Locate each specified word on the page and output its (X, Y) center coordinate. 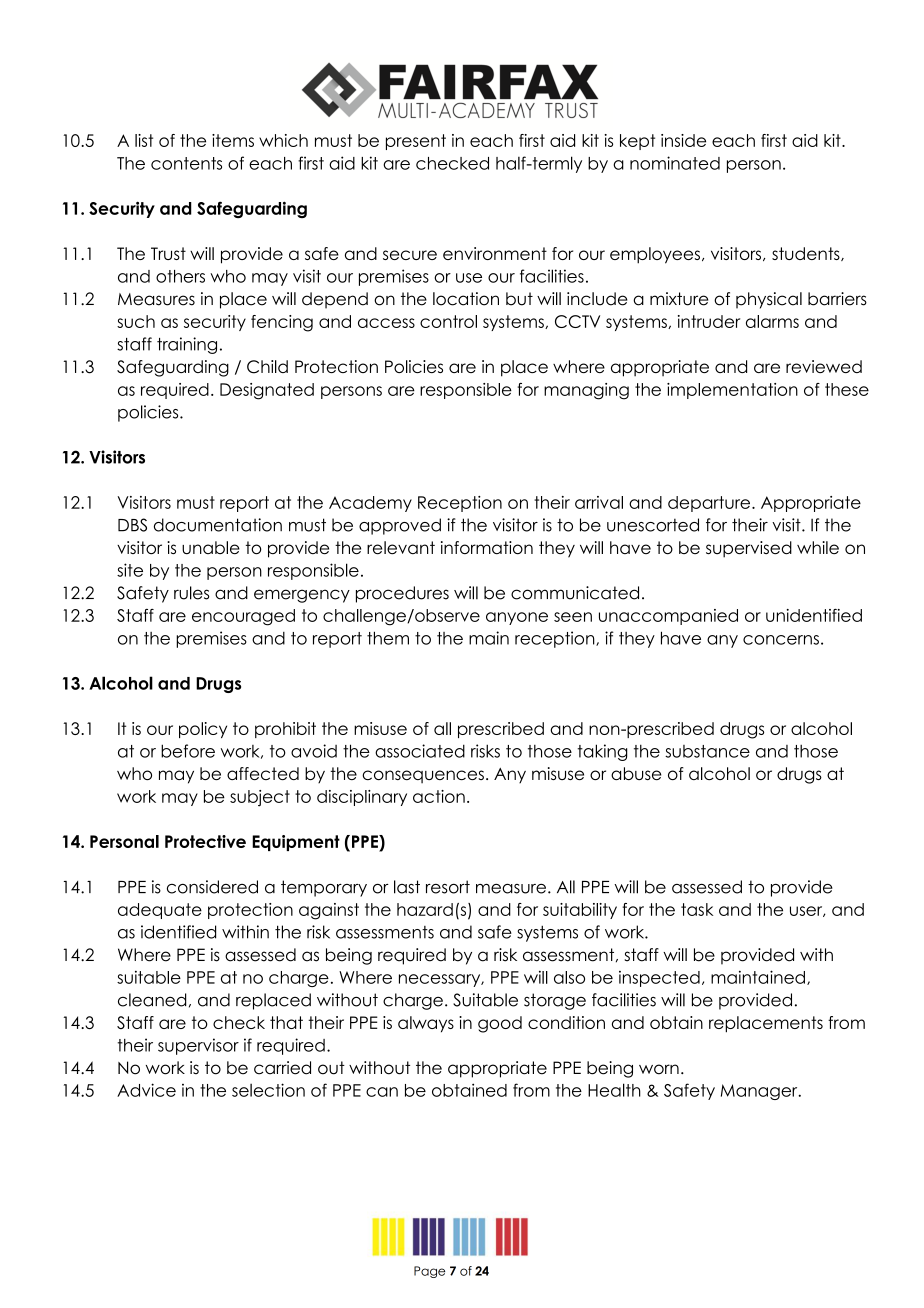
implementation (732, 391)
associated (420, 751)
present (416, 142)
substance (707, 751)
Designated (267, 391)
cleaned (152, 1000)
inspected (659, 979)
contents (186, 163)
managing (586, 391)
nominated (675, 163)
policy (203, 730)
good (500, 1024)
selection (268, 1090)
